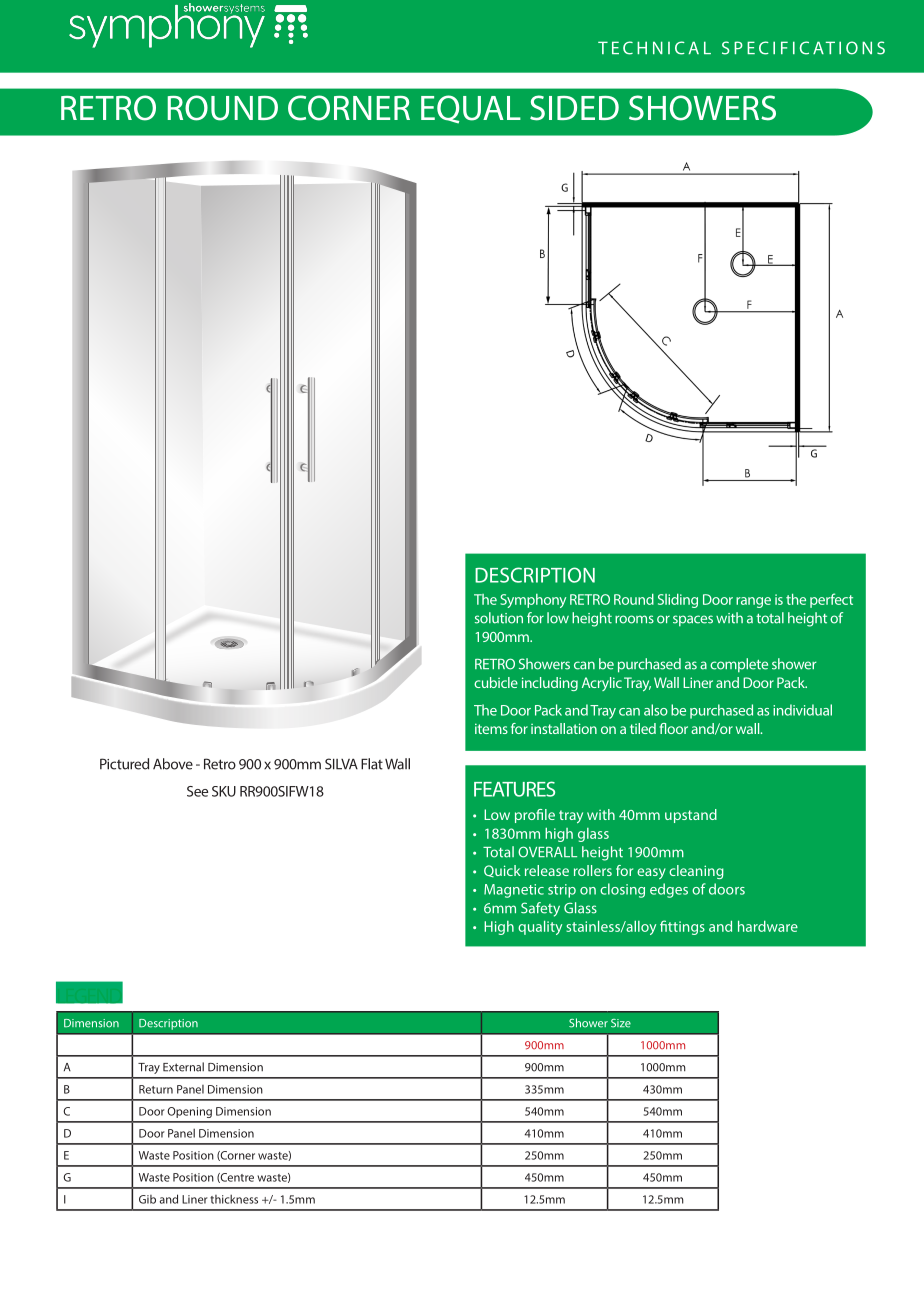 This screenshot has width=924, height=1308. What do you see at coordinates (768, 926) in the screenshot?
I see `hardware` at bounding box center [768, 926].
